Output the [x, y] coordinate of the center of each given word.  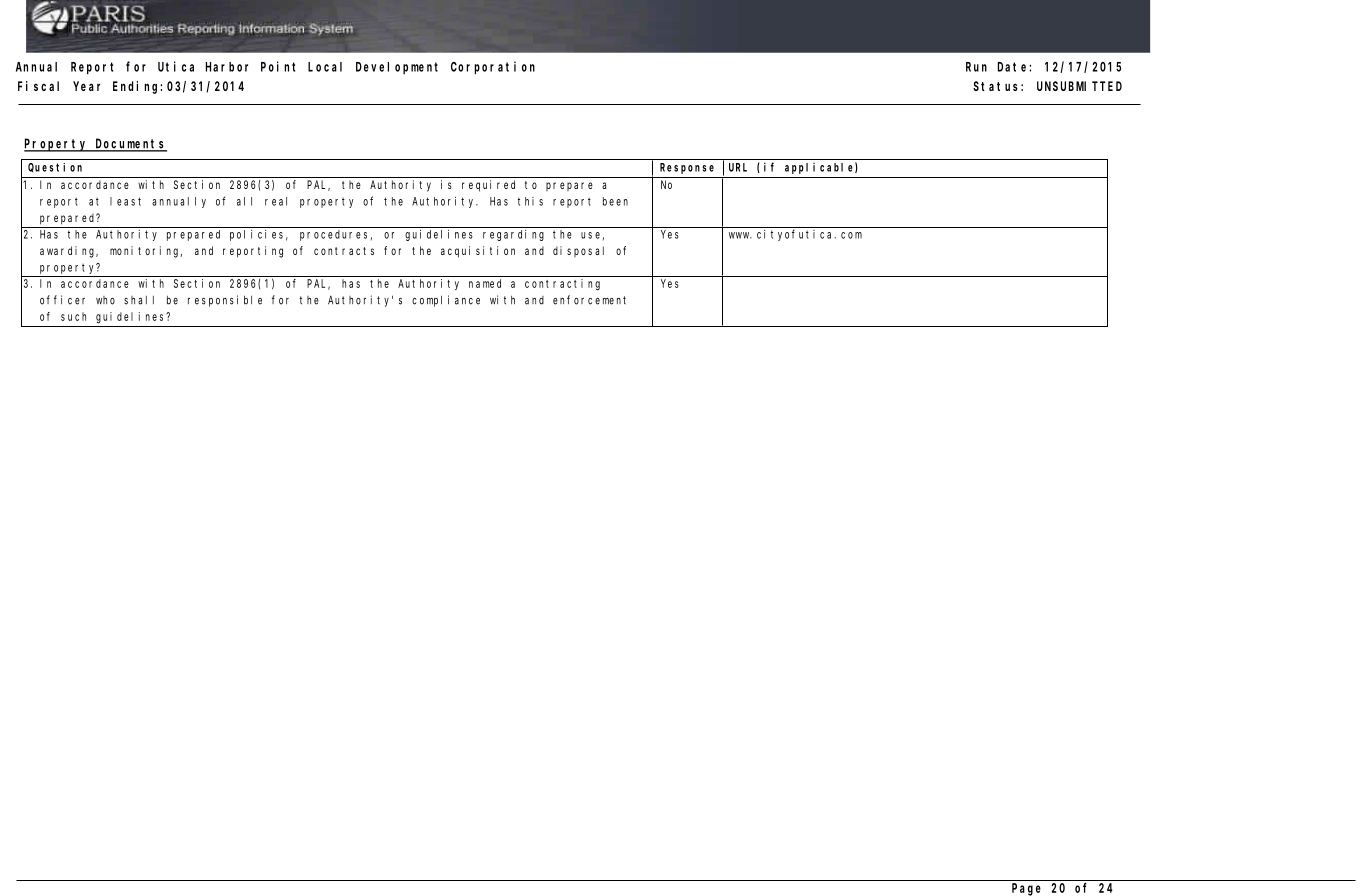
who [105, 300]
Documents [130, 144]
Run [976, 67]
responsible [225, 301]
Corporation [493, 67]
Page [1026, 889]
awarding [69, 252]
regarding [513, 235]
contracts [344, 251]
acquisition [478, 252]
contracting [562, 285]
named [485, 283]
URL [738, 167]
